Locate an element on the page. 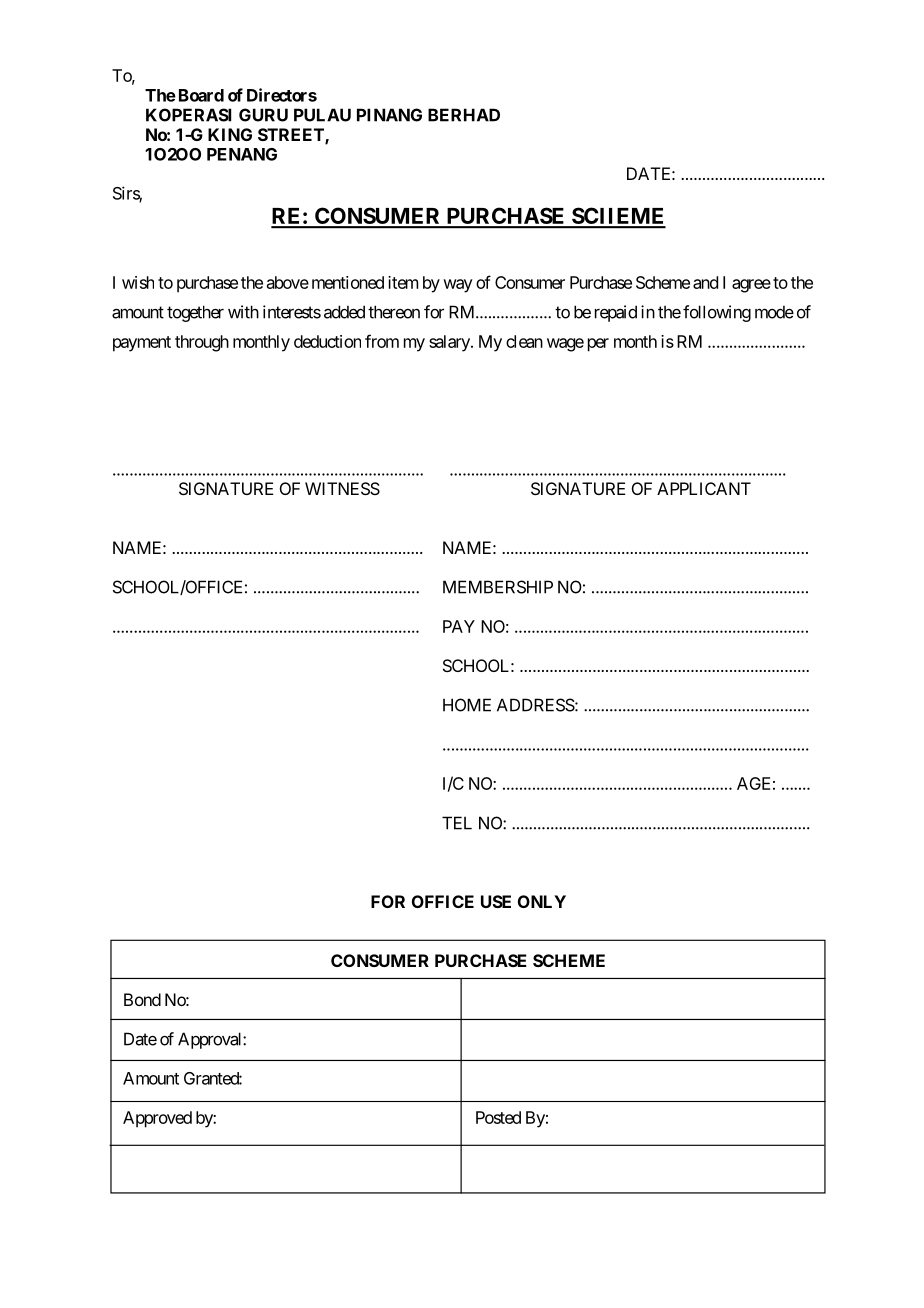 The image size is (924, 1308). TEL is located at coordinates (457, 823).
